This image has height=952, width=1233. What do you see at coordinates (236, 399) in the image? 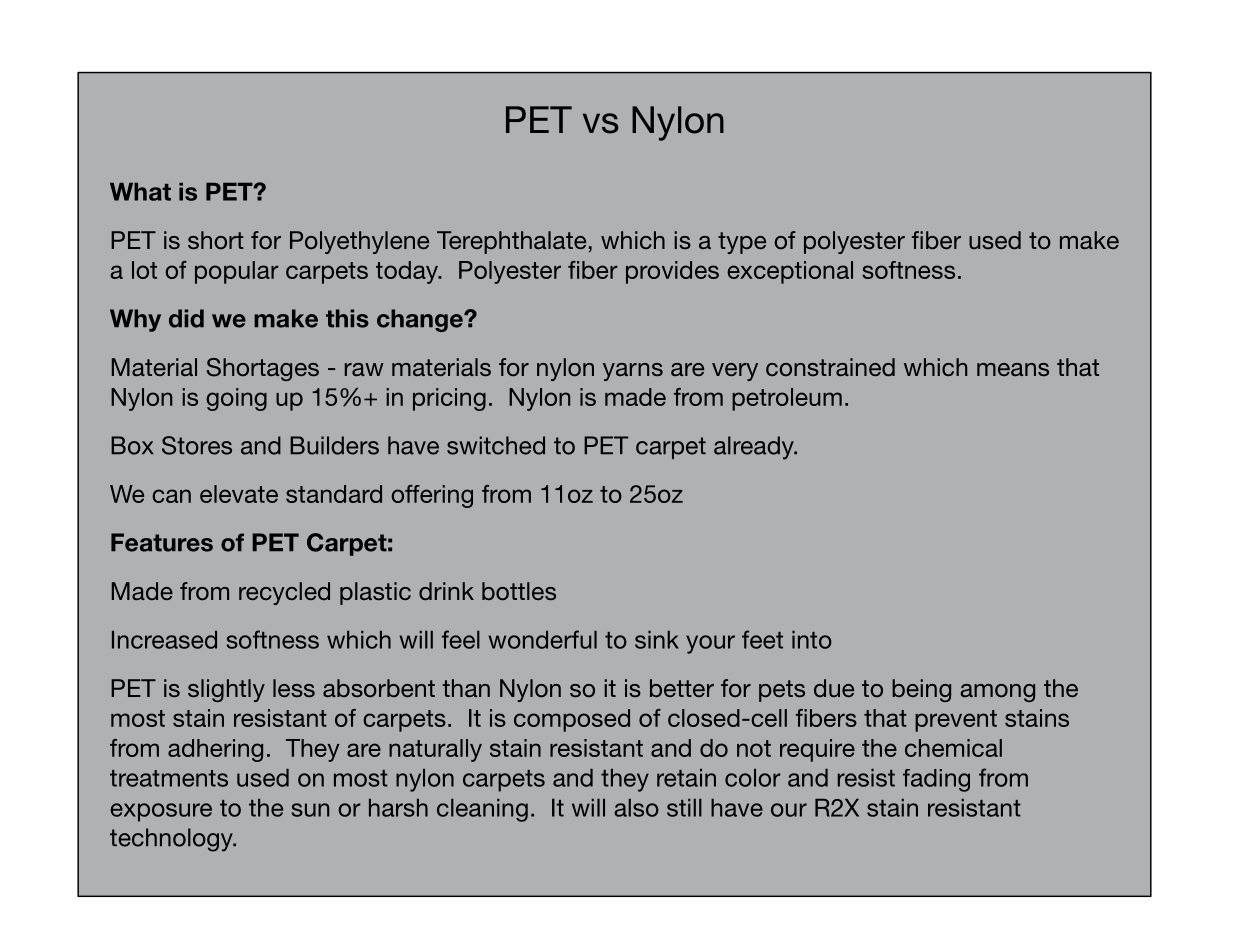
I see `going` at bounding box center [236, 399].
